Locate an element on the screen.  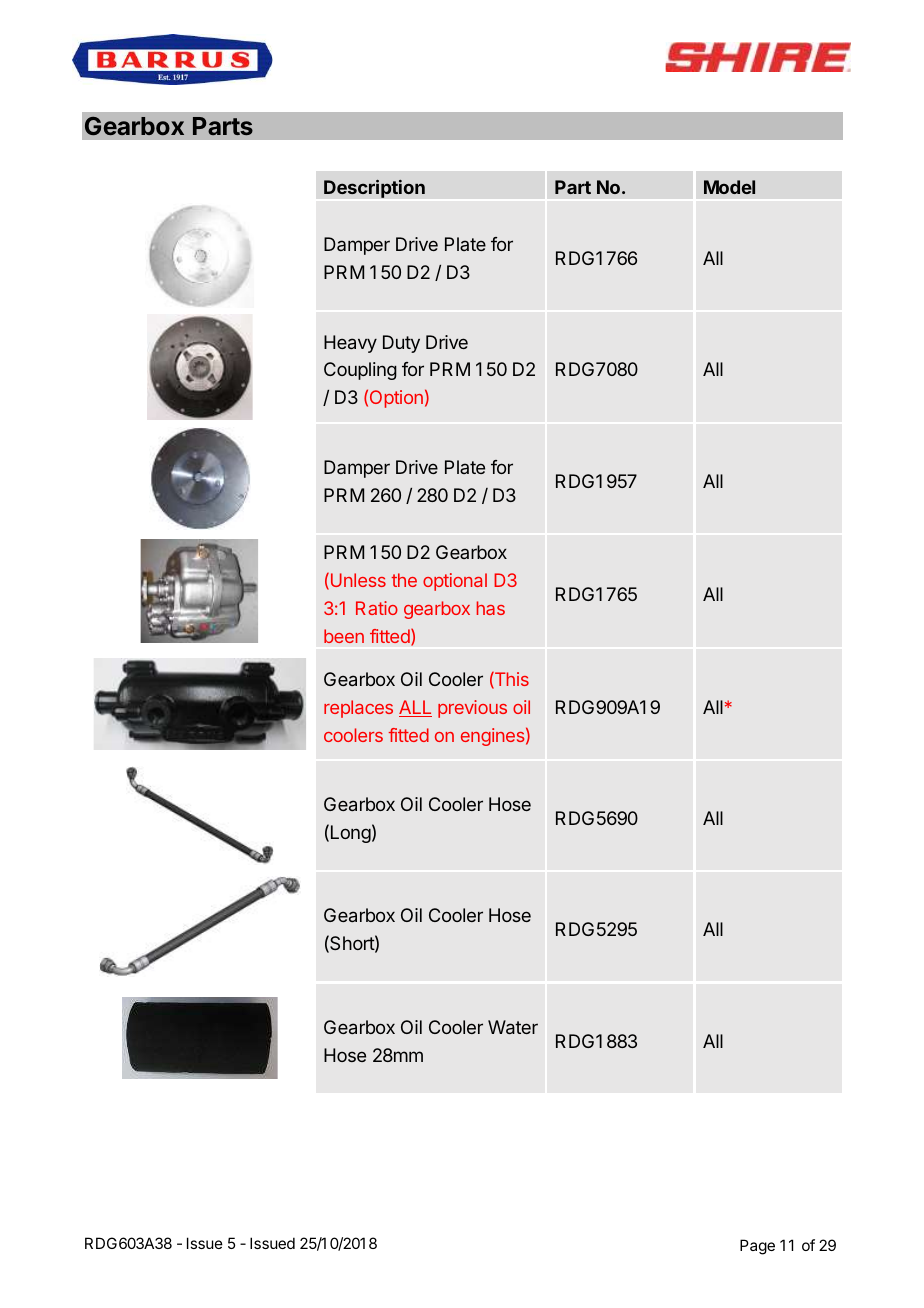
Duty is located at coordinates (401, 344).
